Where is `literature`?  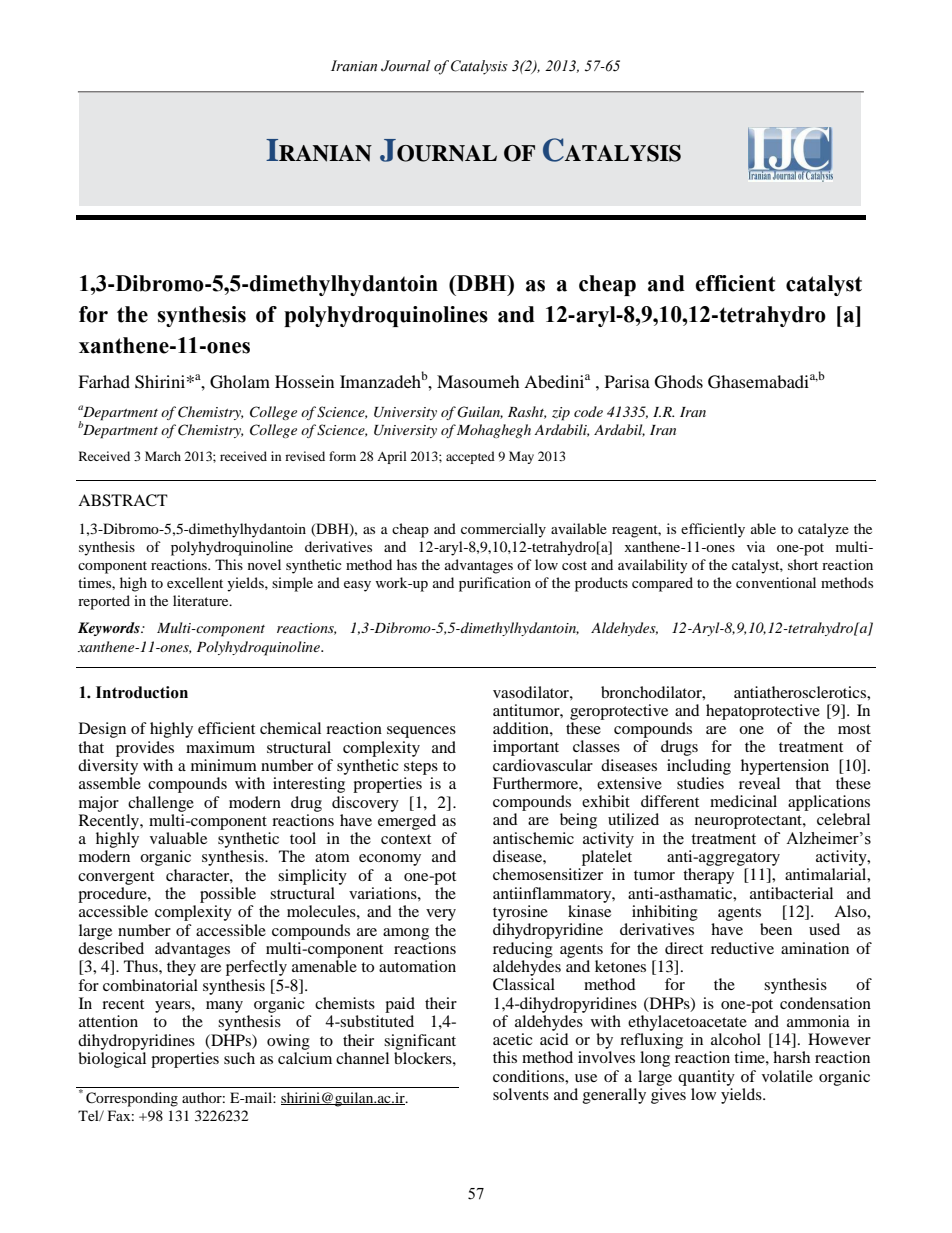 literature is located at coordinates (202, 600).
